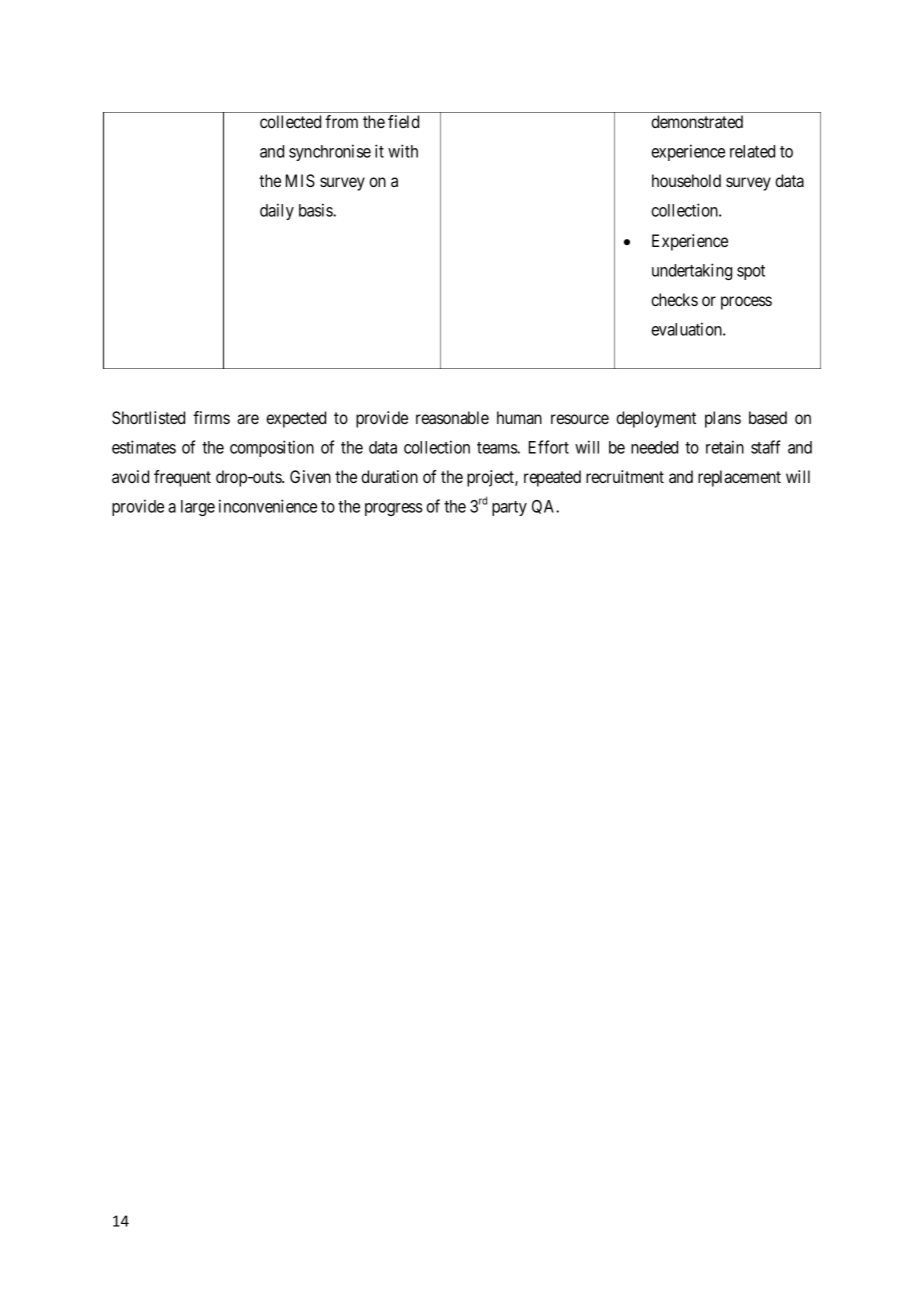  I want to click on large, so click(198, 508).
